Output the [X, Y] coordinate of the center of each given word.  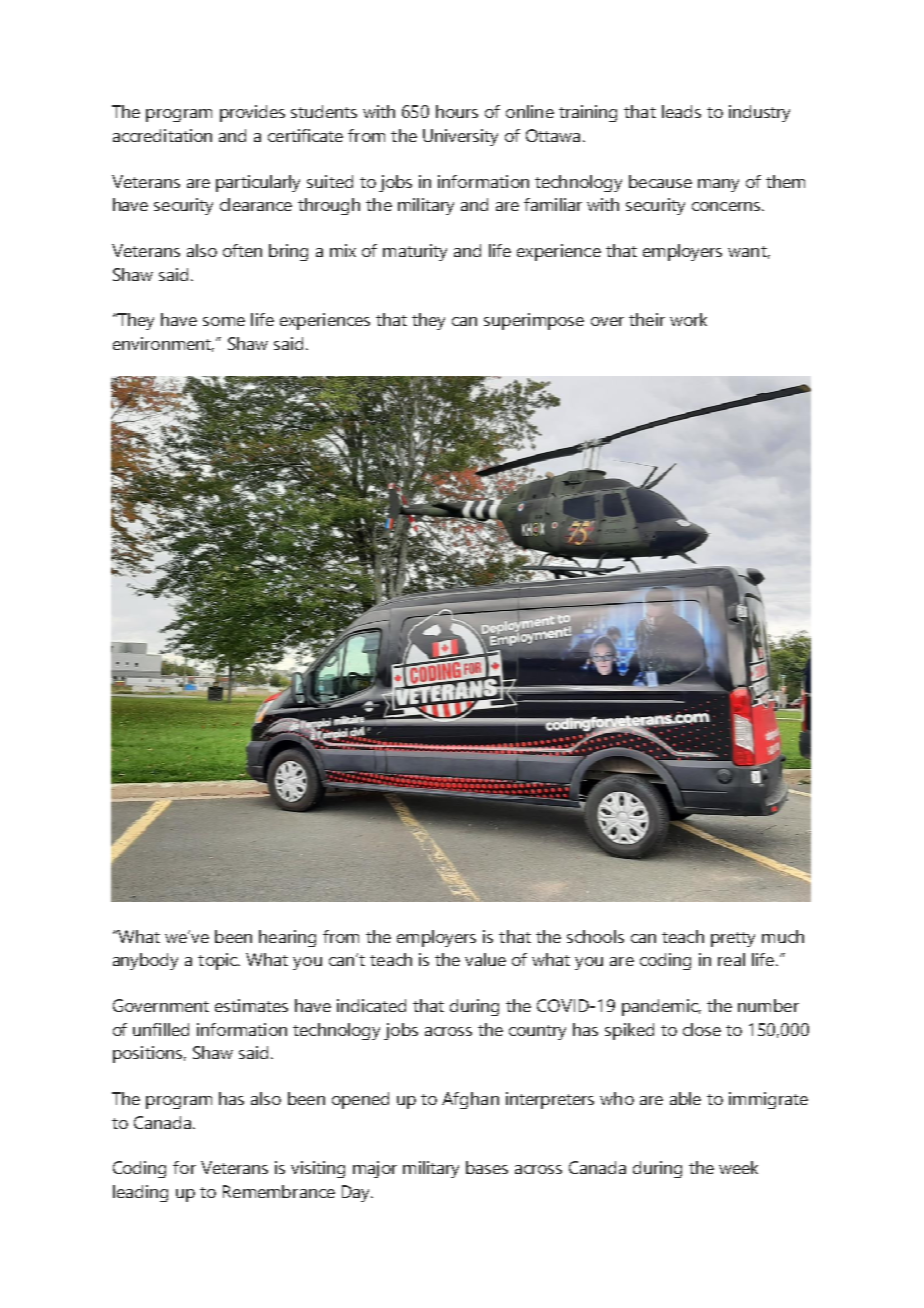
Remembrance [279, 1191]
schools [595, 936]
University [460, 137]
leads [681, 111]
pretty [733, 939]
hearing [287, 938]
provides [252, 113]
